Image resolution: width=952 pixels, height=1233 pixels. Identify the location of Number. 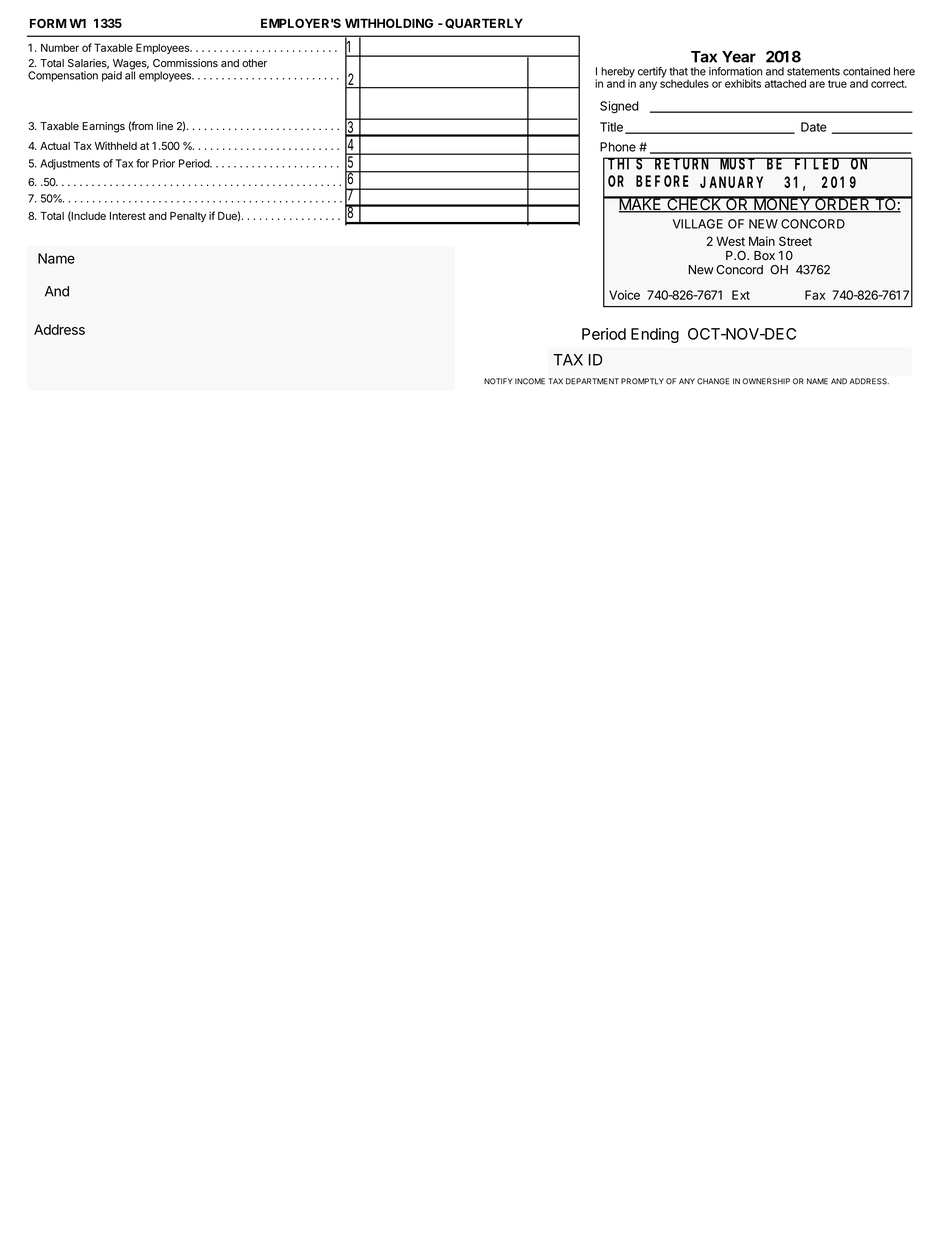
(60, 47).
